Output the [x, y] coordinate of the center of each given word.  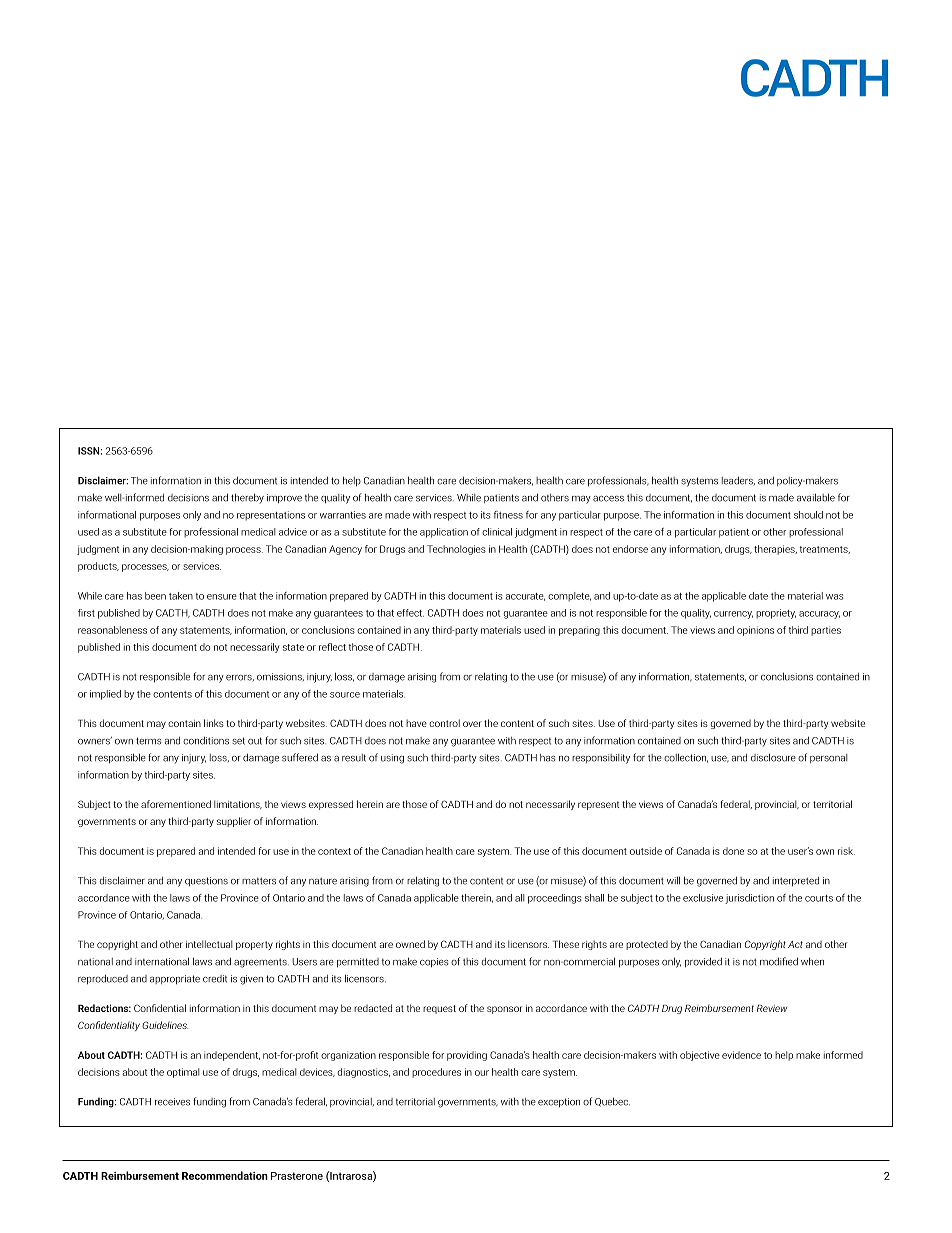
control [444, 723]
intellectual [209, 944]
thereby [247, 498]
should [808, 515]
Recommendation [225, 1175]
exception [559, 1102]
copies [434, 962]
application [444, 533]
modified [779, 961]
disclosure [773, 757]
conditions [206, 740]
